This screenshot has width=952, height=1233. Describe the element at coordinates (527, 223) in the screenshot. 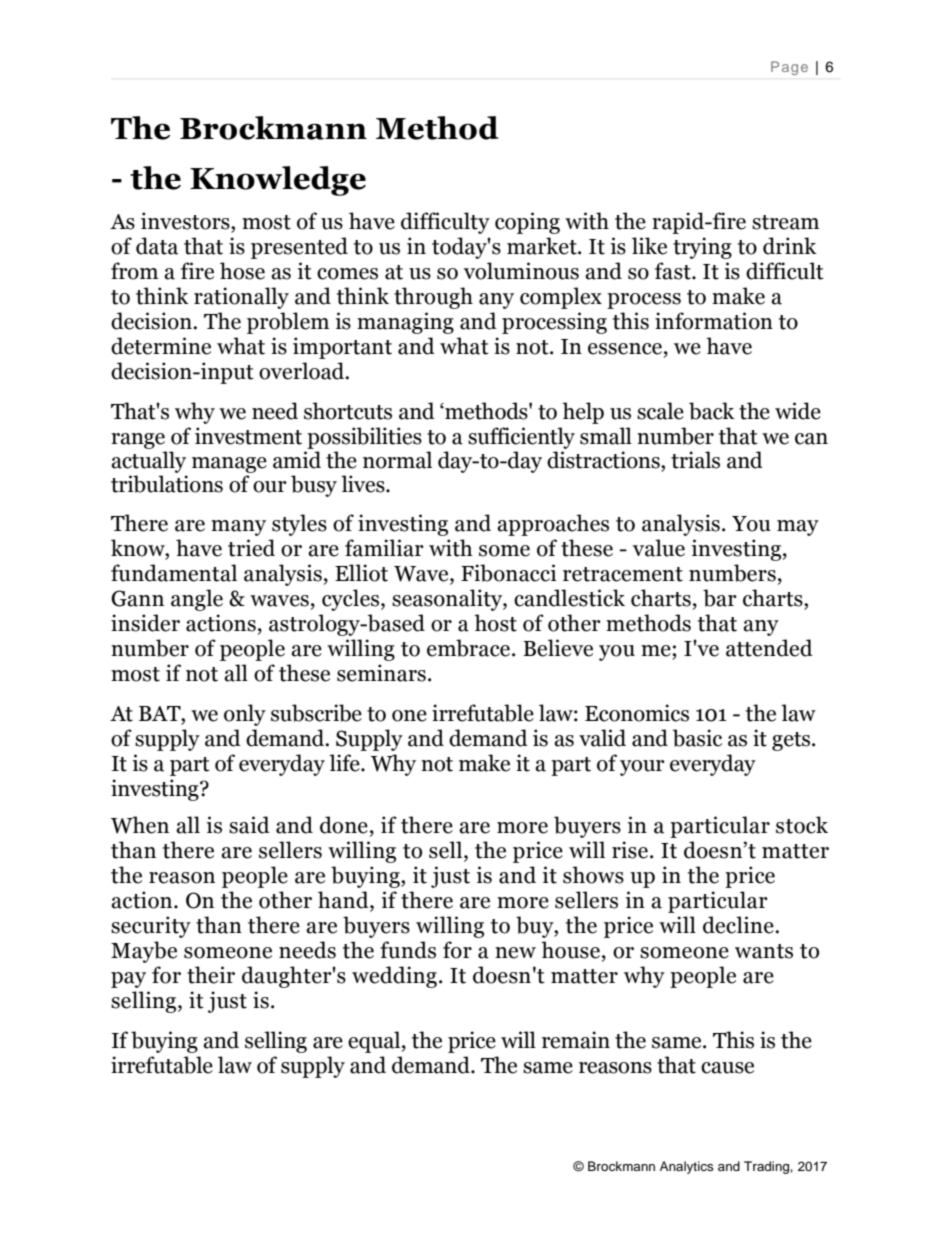

I see `coping` at that location.
